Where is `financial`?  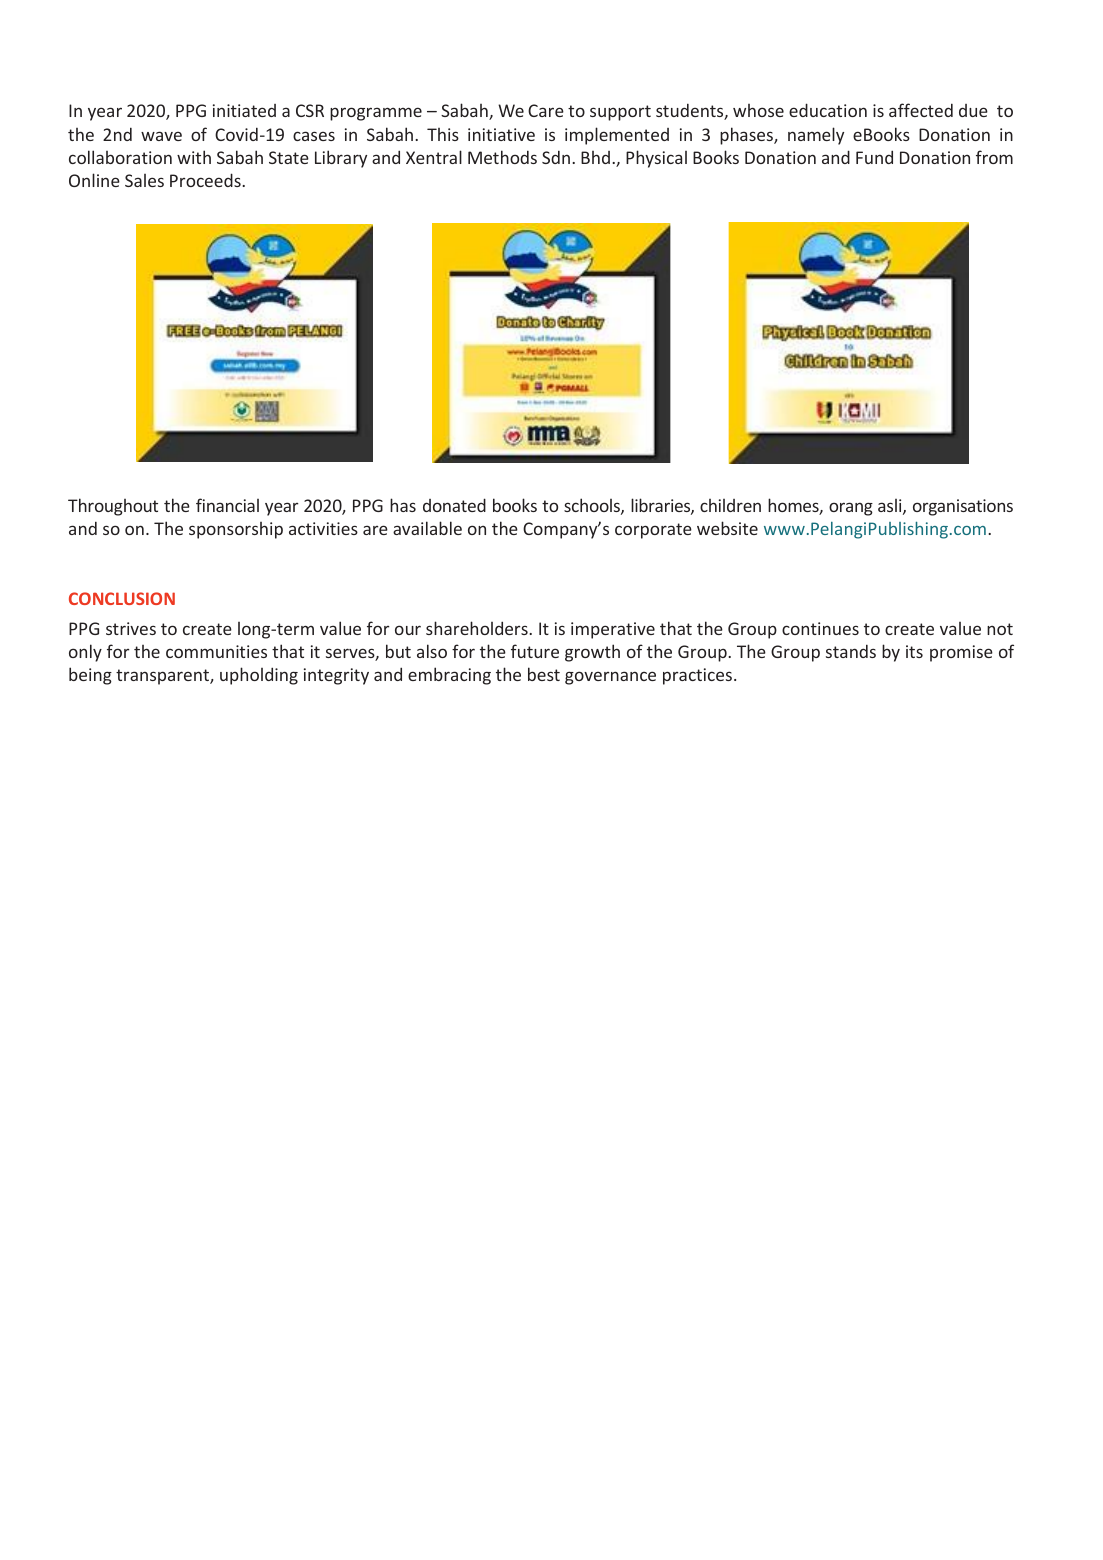 financial is located at coordinates (227, 505).
